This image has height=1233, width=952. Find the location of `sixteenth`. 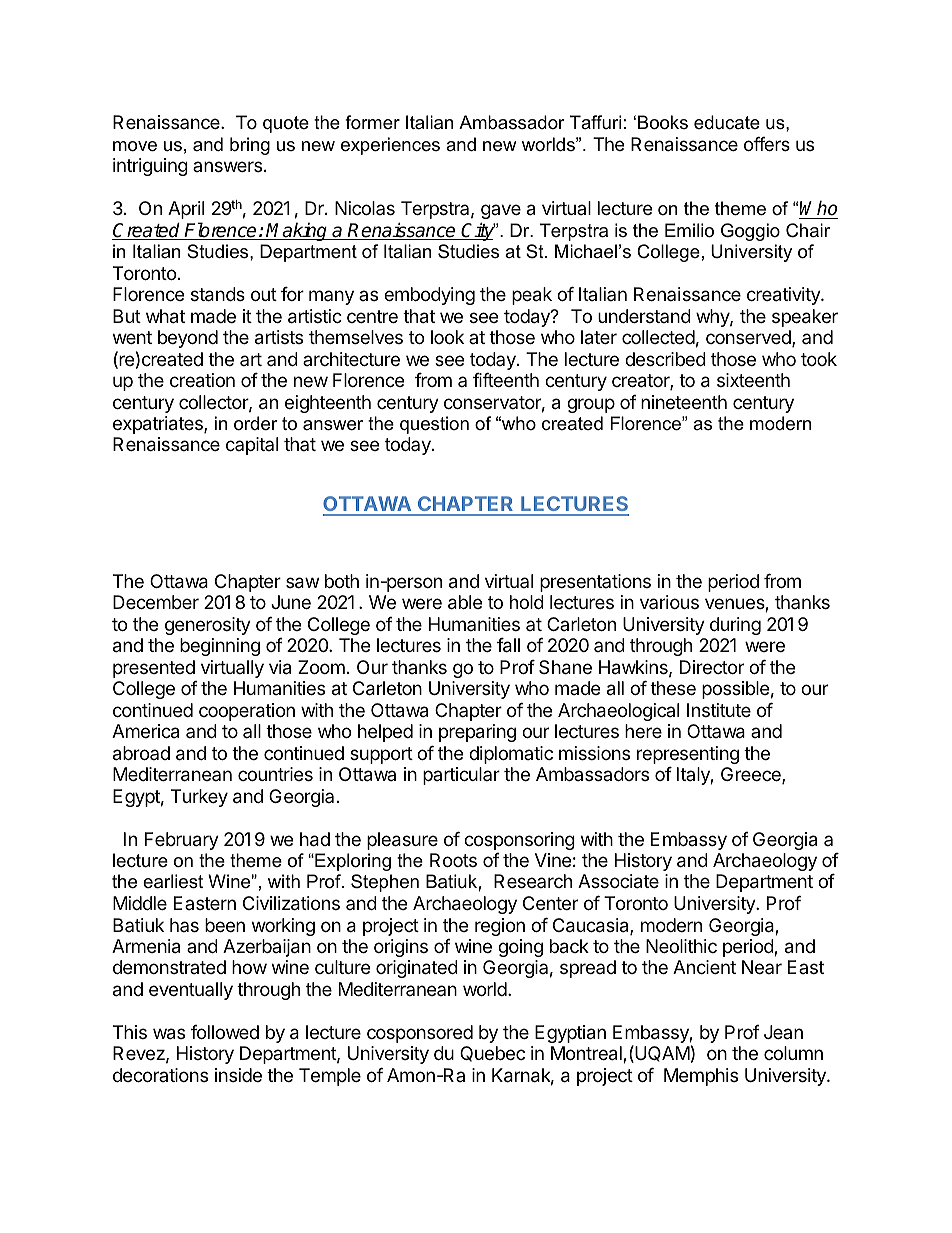

sixteenth is located at coordinates (753, 380).
